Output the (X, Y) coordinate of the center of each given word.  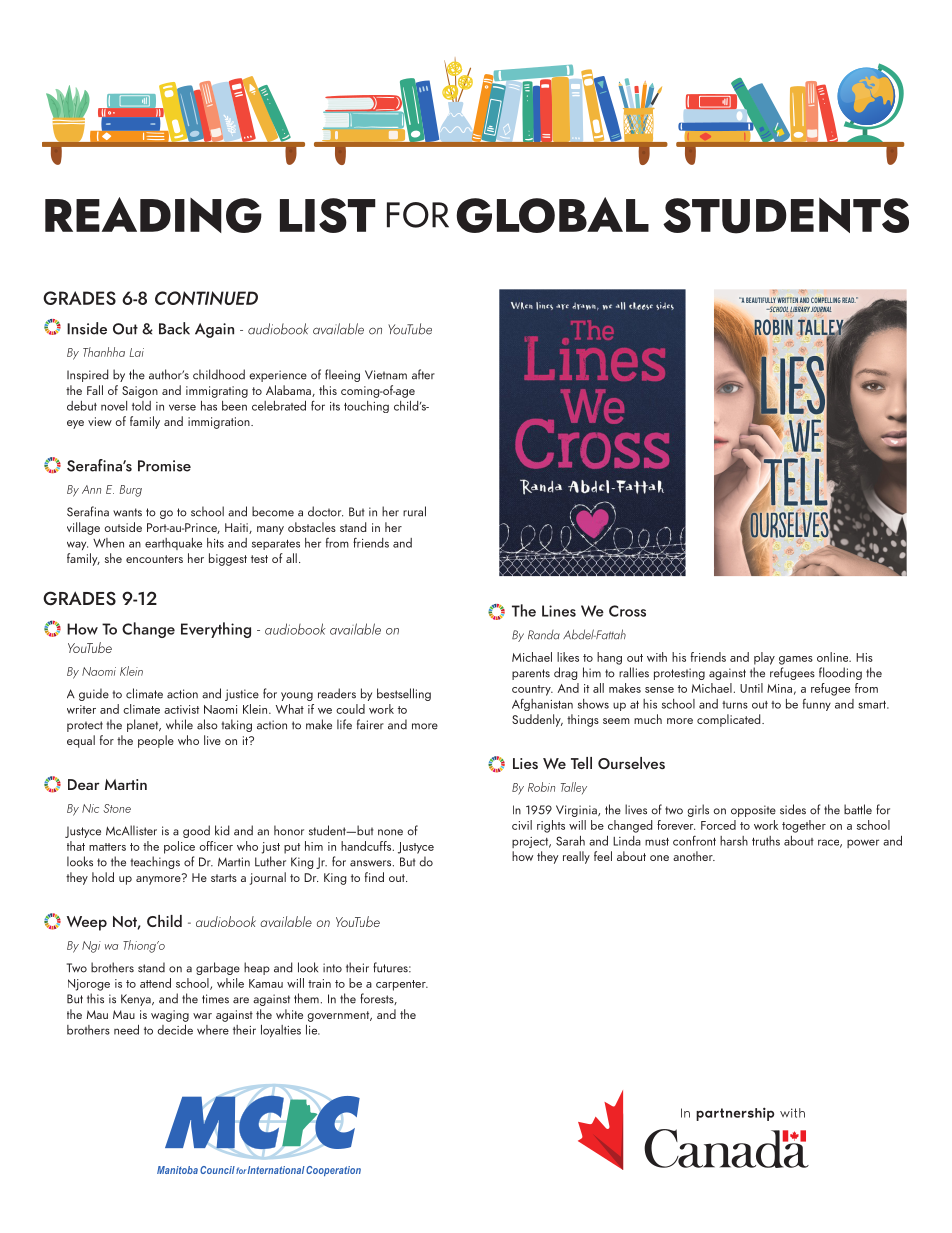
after (423, 374)
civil (522, 825)
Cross (627, 611)
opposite (753, 811)
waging (170, 1016)
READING (153, 215)
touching (366, 407)
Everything (216, 630)
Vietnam (386, 375)
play (764, 658)
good (196, 831)
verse (182, 407)
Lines (559, 611)
